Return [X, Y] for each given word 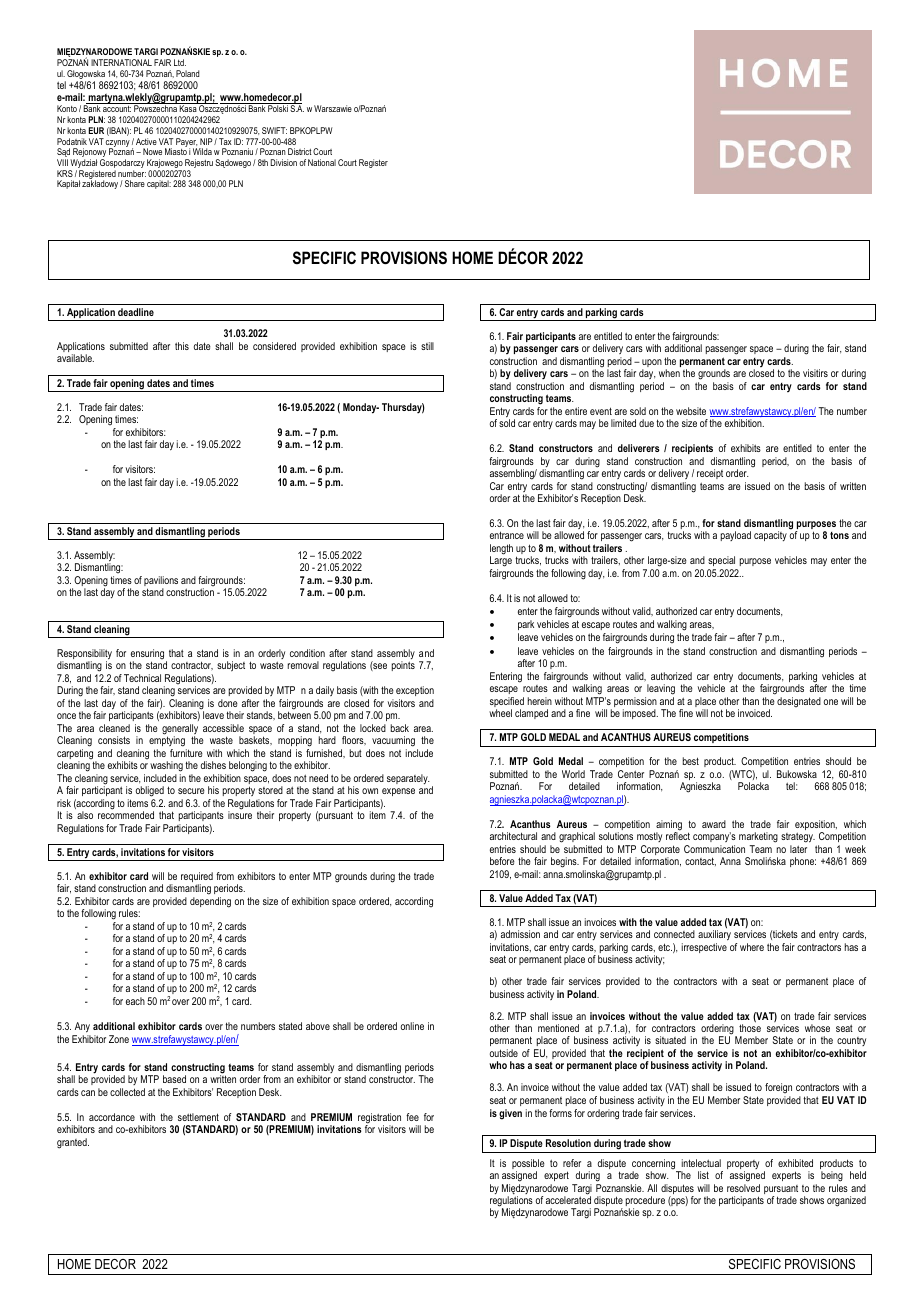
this [182, 346]
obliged [150, 791]
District [300, 151]
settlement [198, 1117]
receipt [710, 474]
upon [652, 364]
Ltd [180, 62]
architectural [513, 836]
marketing [758, 837]
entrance [507, 535]
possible [528, 1165]
